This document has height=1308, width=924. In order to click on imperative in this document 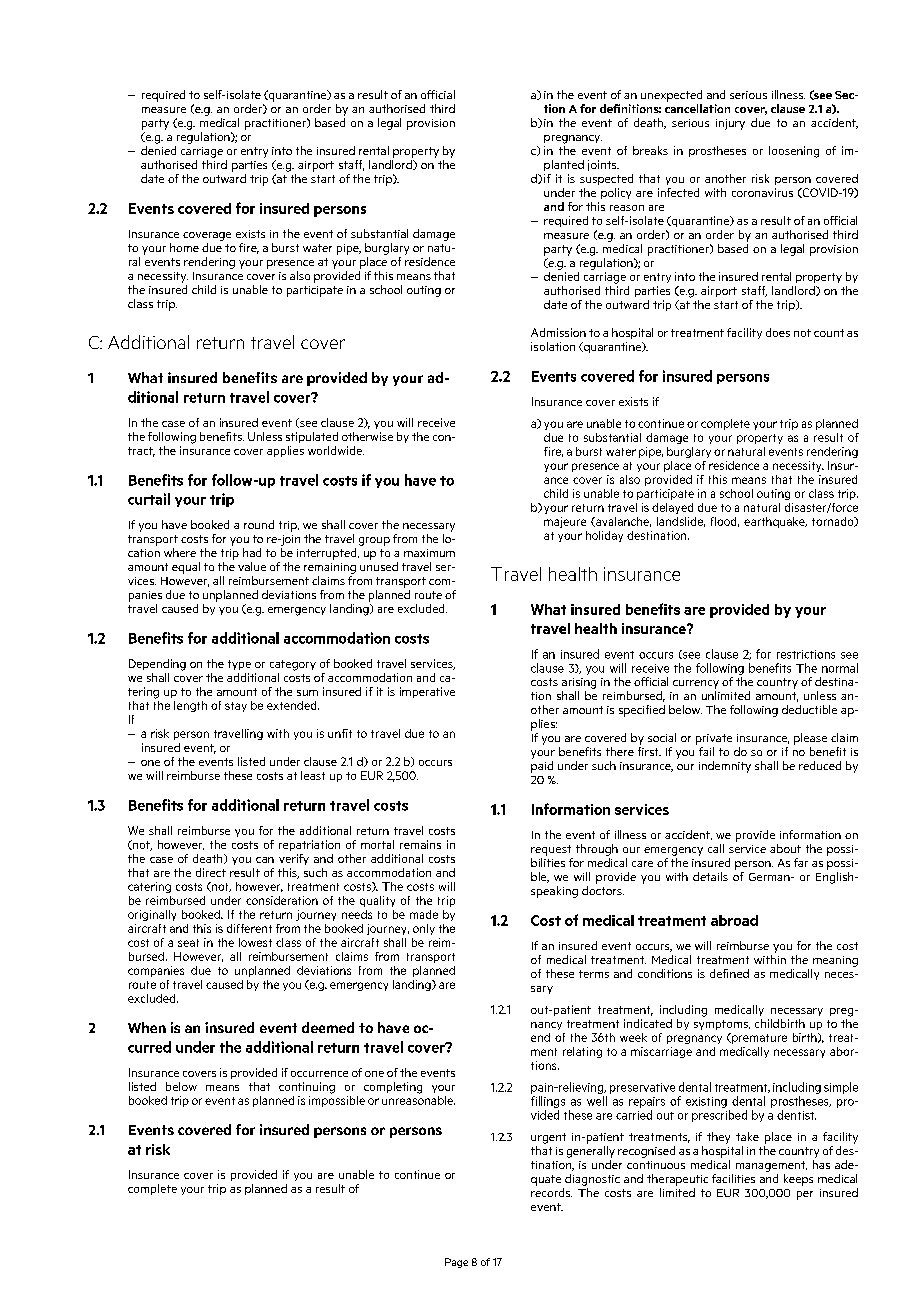, I will do `click(427, 692)`.
